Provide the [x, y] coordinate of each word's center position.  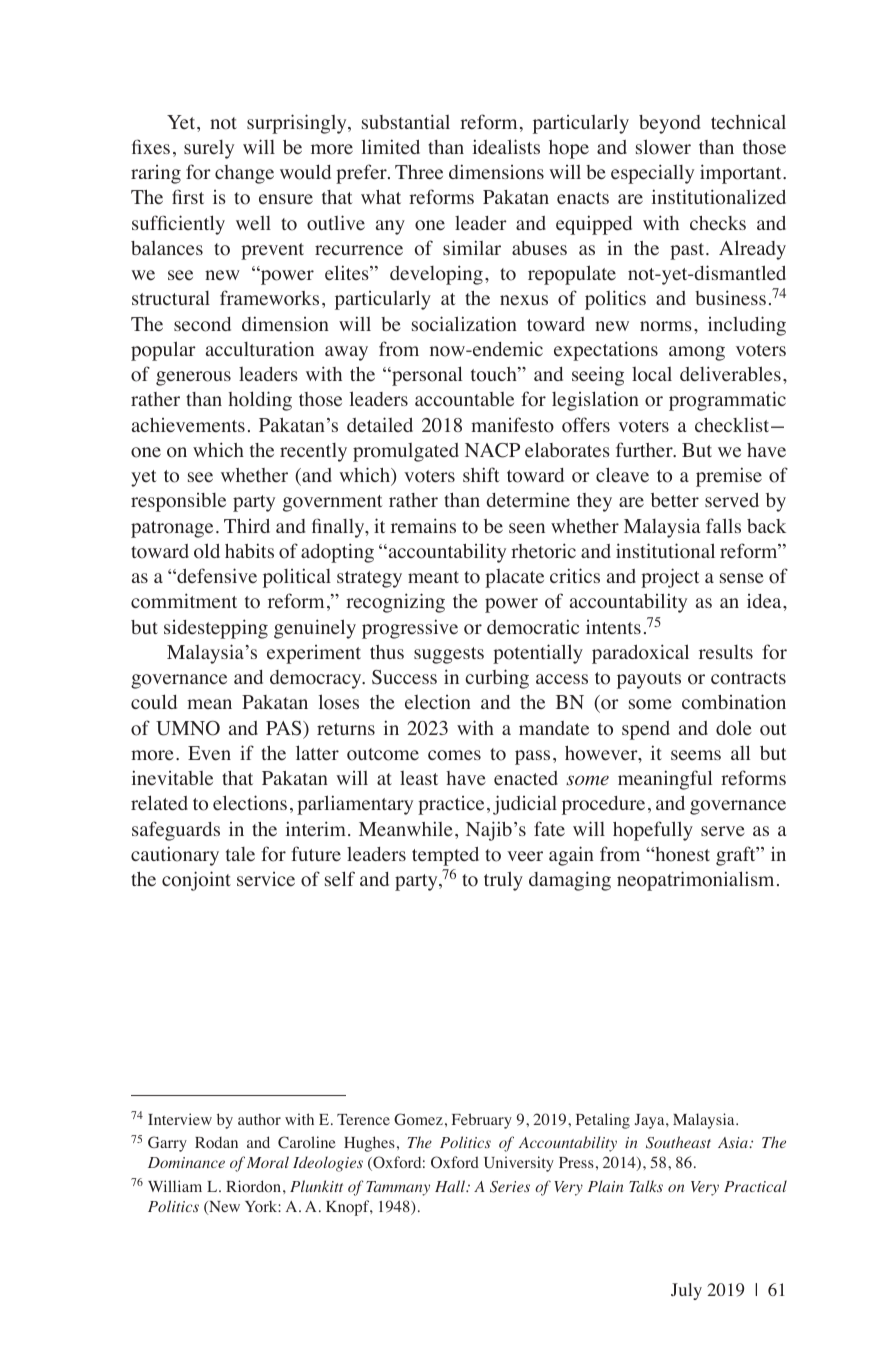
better [675, 500]
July [686, 1291]
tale [240, 854]
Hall [451, 1186]
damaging [570, 881]
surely [209, 149]
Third [247, 526]
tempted [445, 856]
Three [419, 172]
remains [423, 525]
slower [663, 147]
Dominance [186, 1162]
